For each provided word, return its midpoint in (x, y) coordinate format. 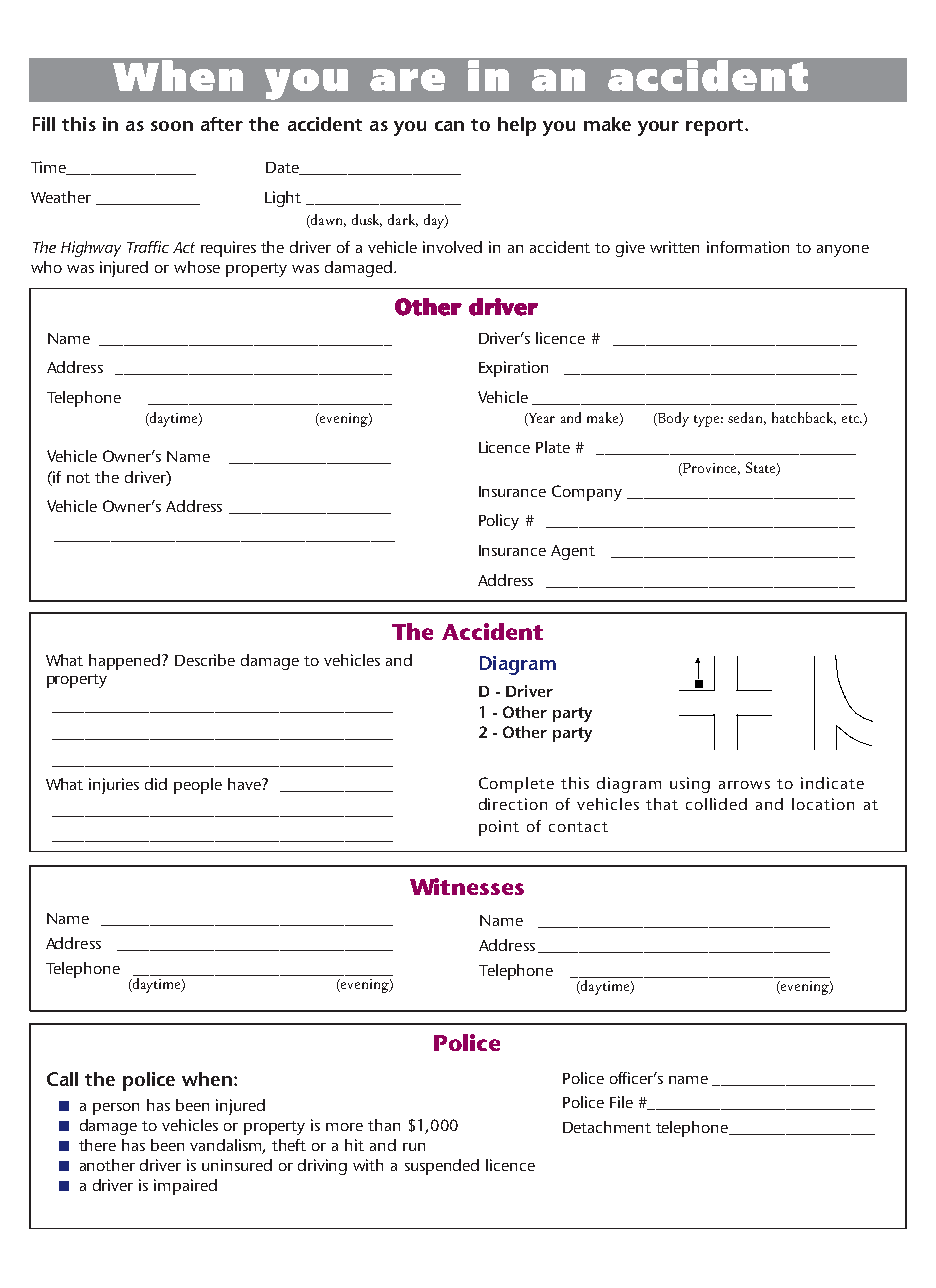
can (449, 126)
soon (172, 126)
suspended (442, 1167)
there (97, 1145)
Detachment (607, 1127)
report (716, 127)
